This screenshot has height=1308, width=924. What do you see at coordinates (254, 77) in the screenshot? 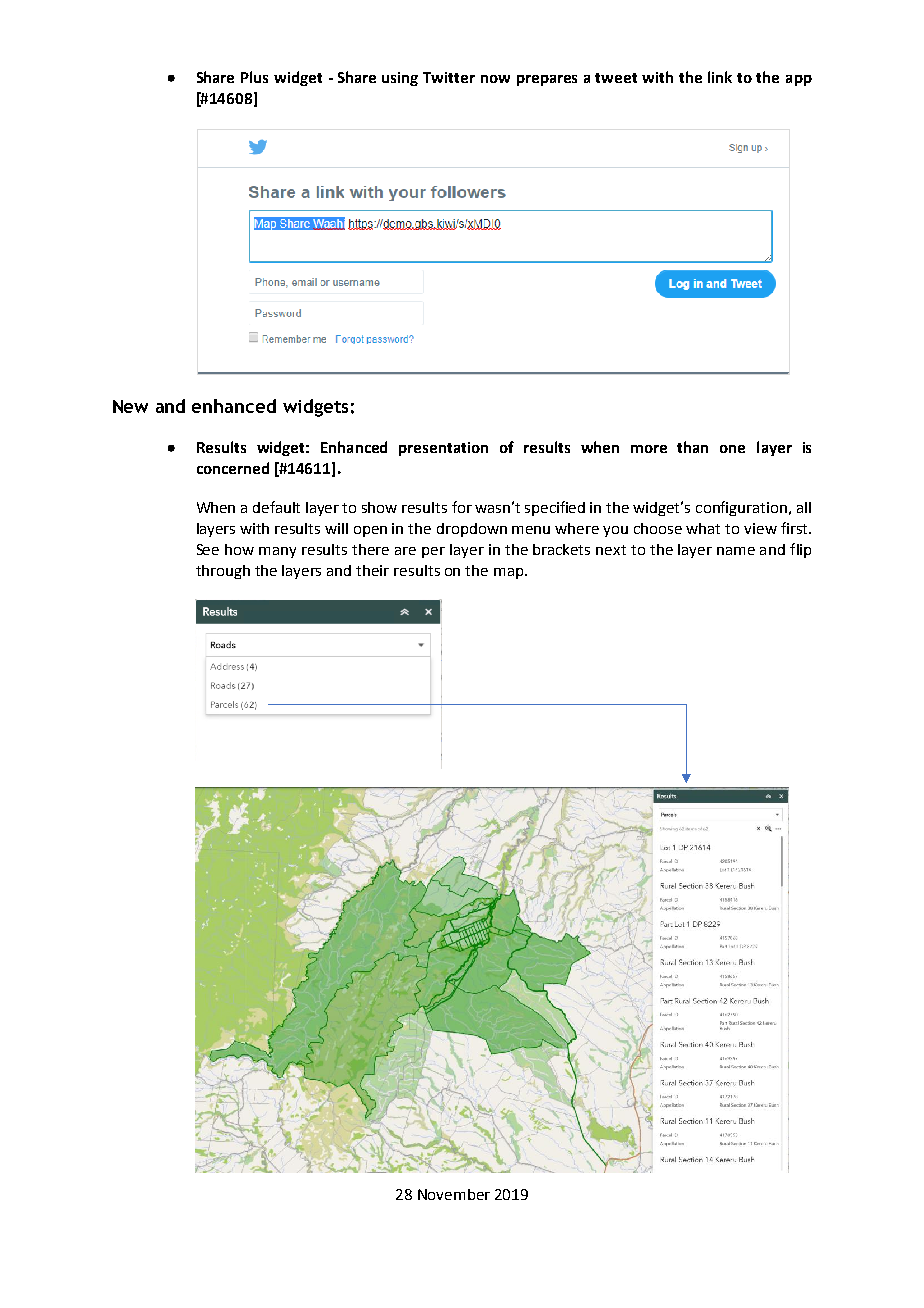
I see `Plus` at bounding box center [254, 77].
